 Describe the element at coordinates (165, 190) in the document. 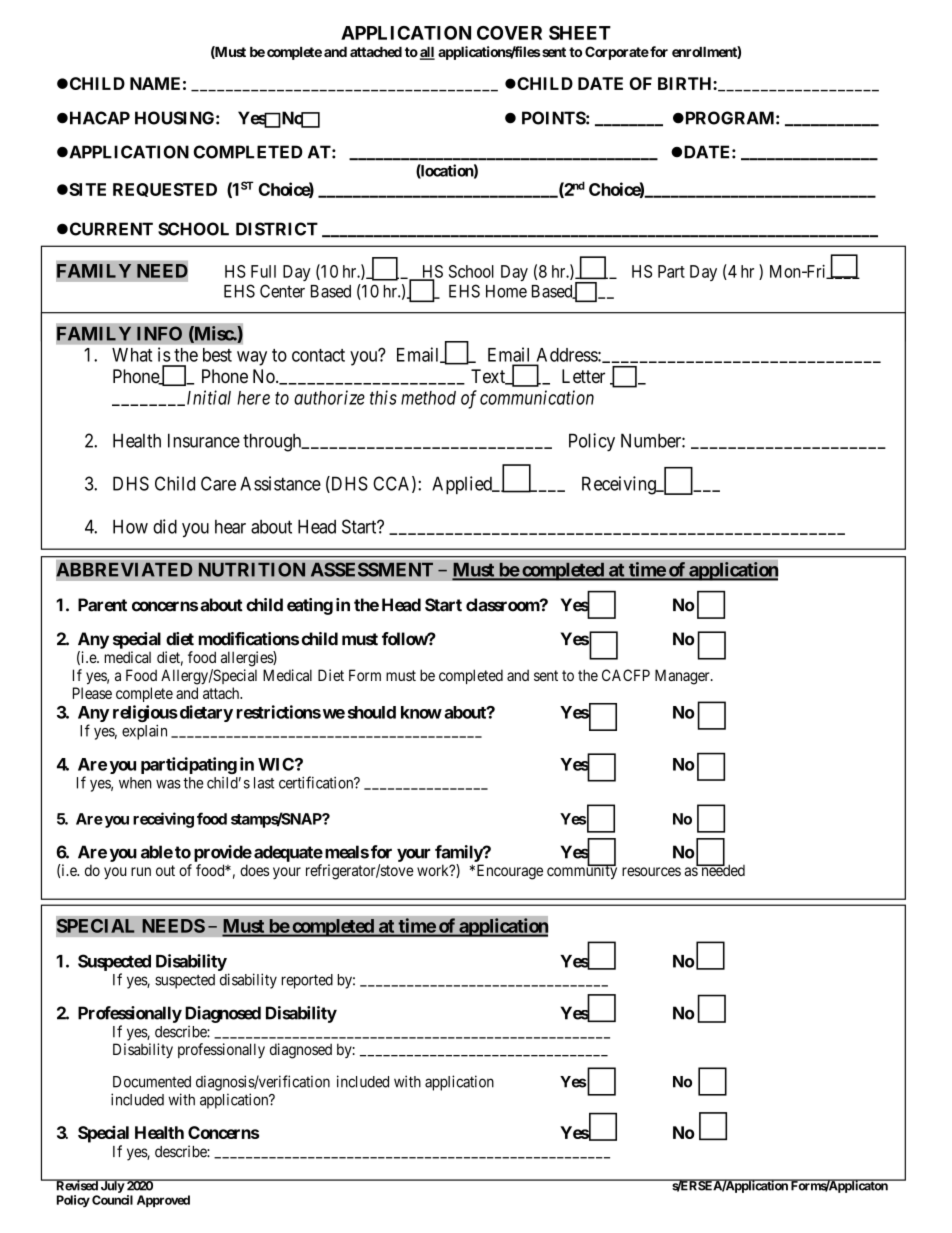

I see `REQUESTED` at that location.
